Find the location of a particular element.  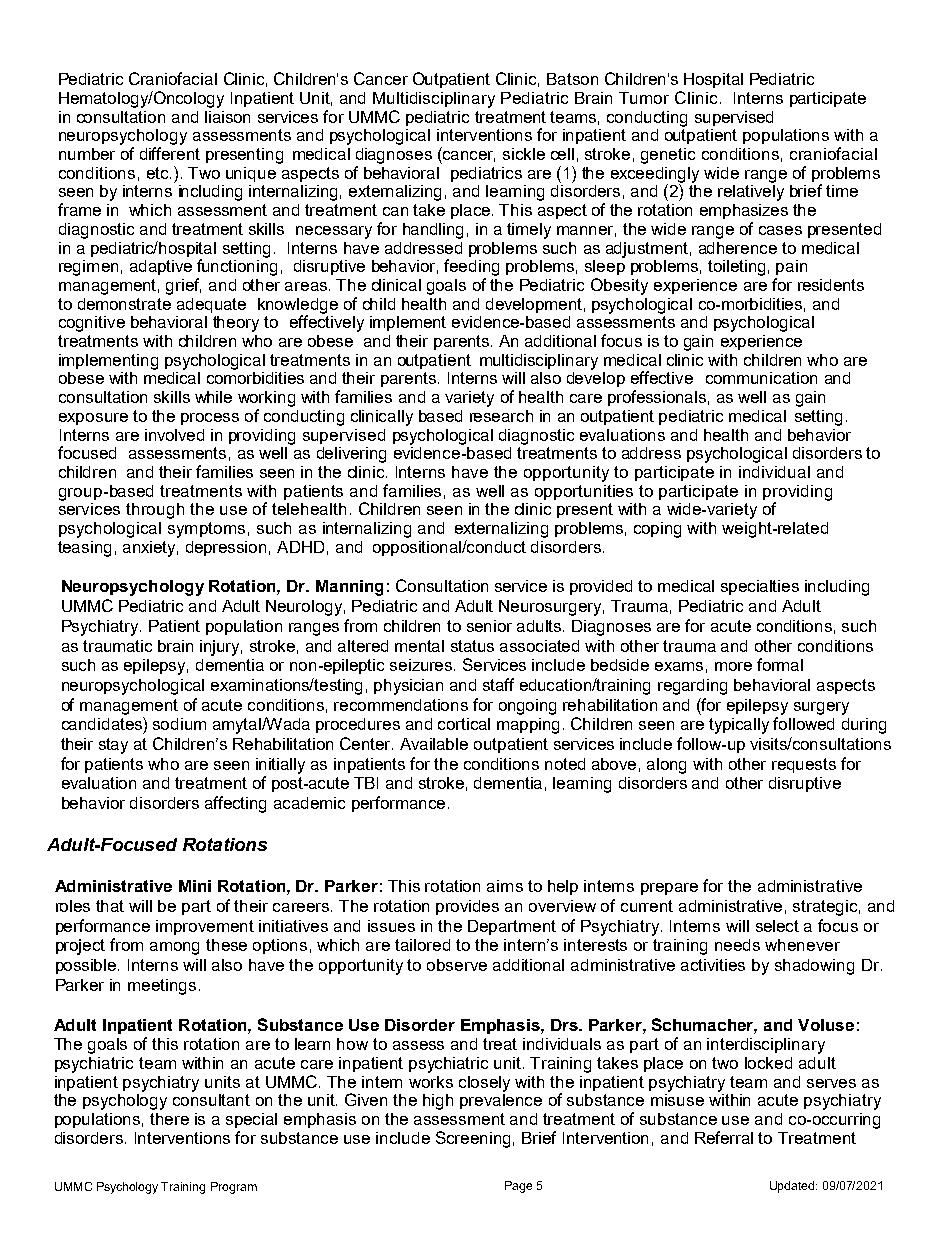

observe is located at coordinates (457, 965).
